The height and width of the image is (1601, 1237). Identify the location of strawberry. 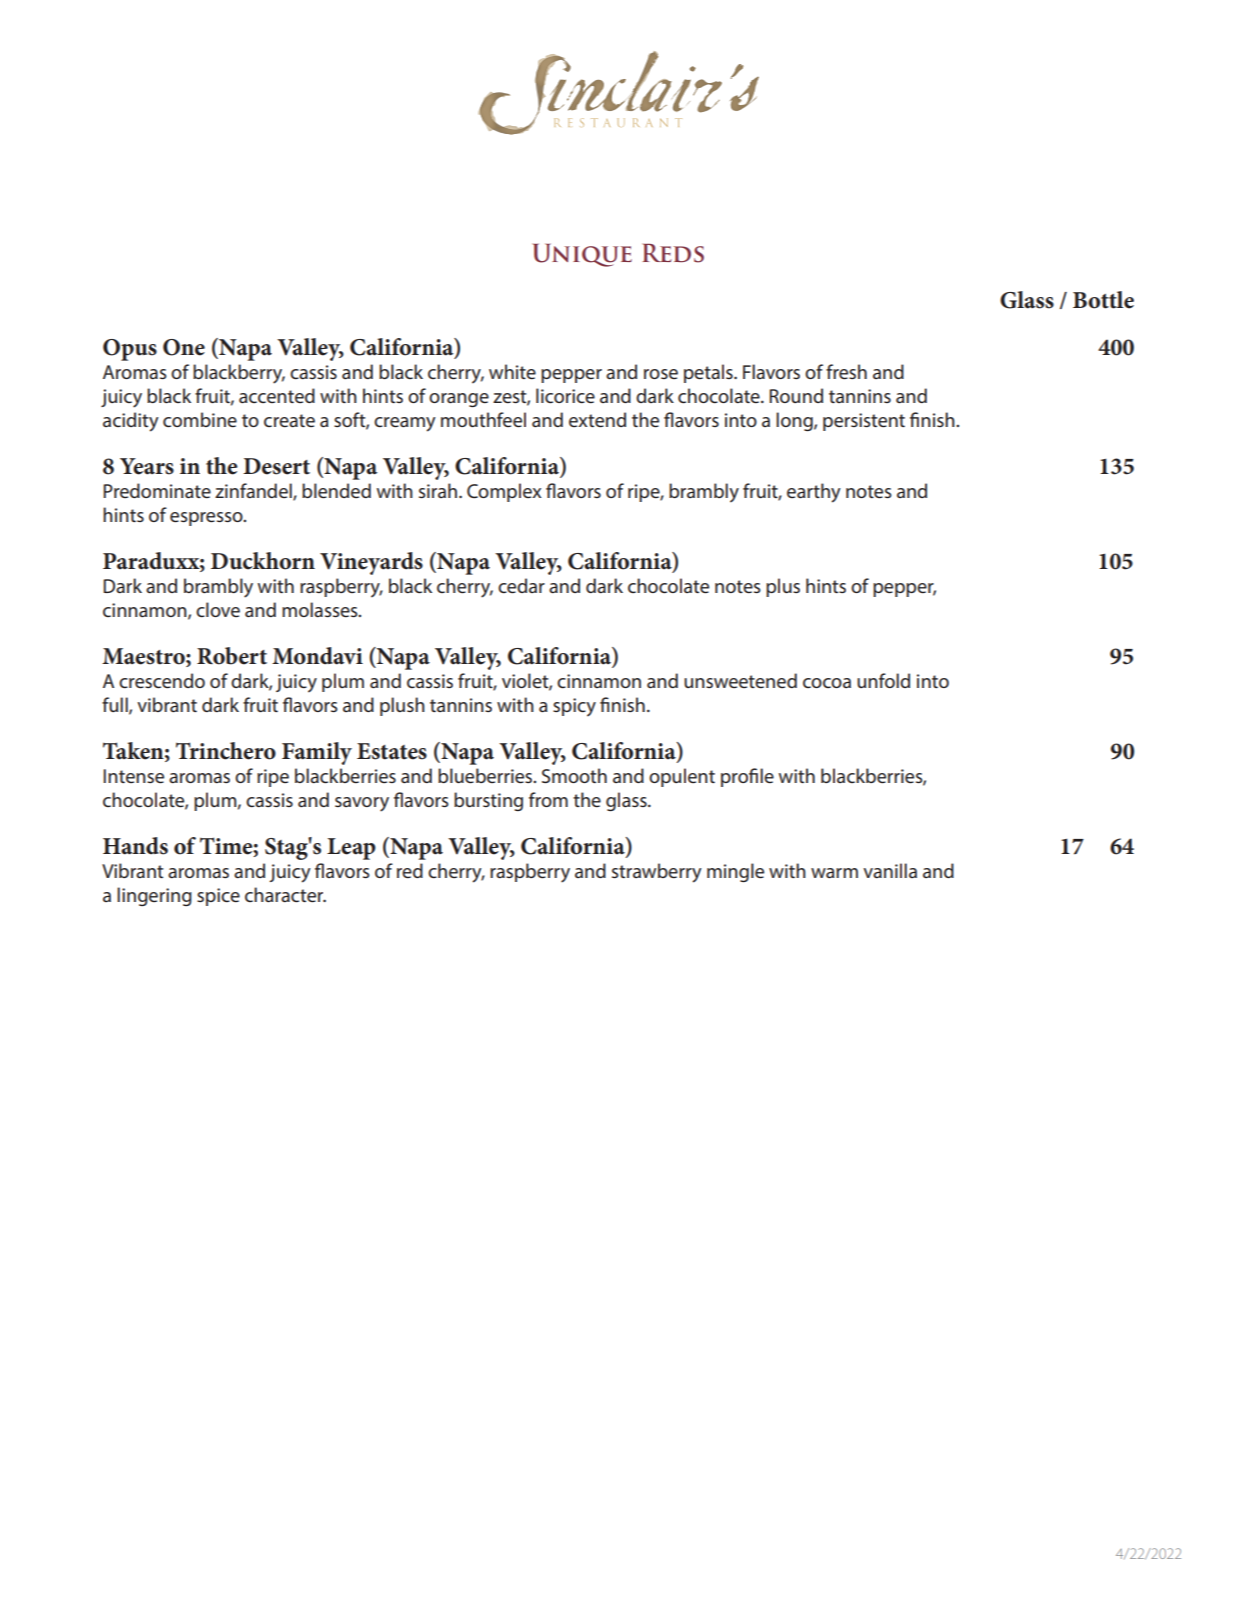
(657, 873).
